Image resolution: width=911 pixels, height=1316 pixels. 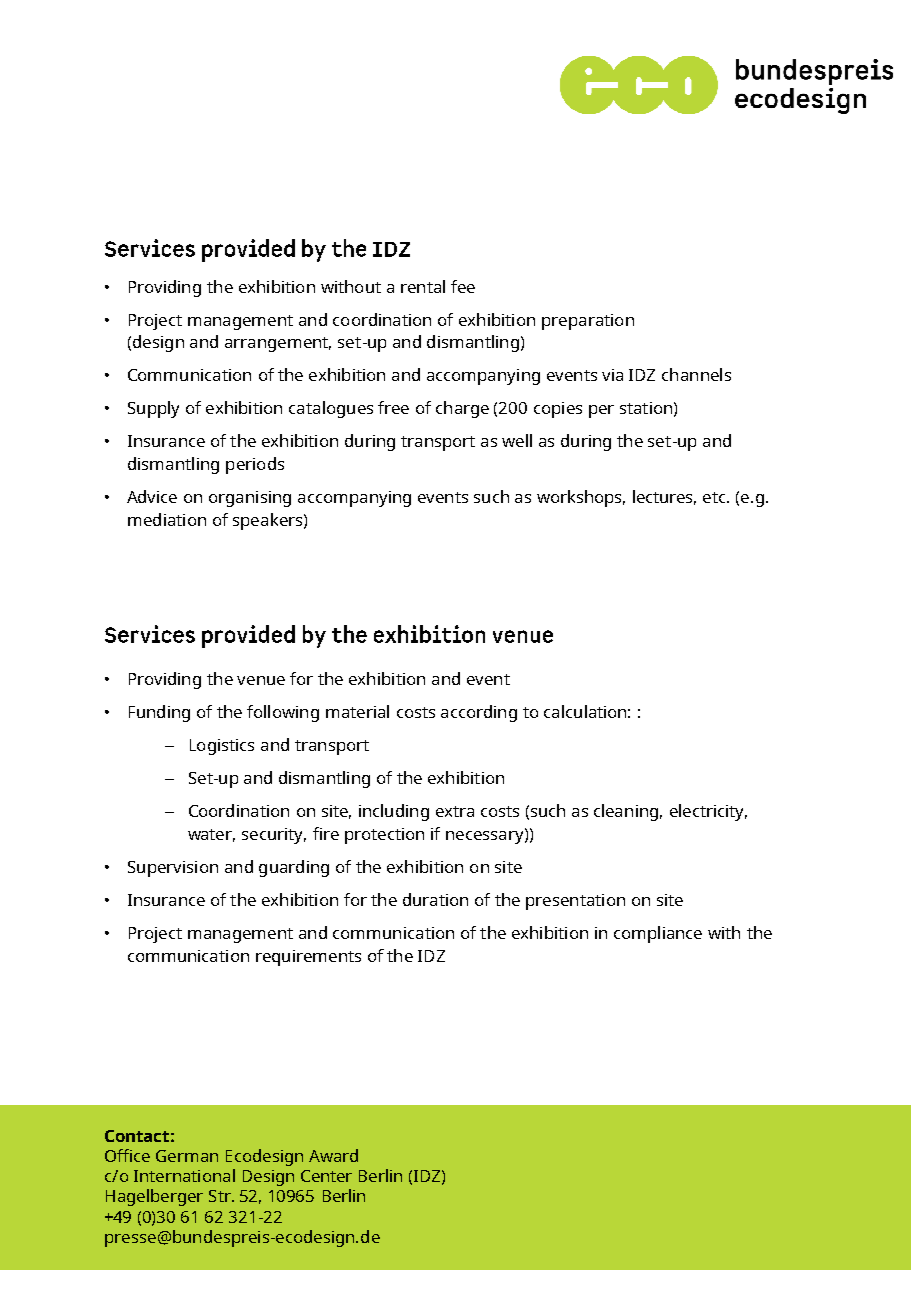 I want to click on Logistics, so click(x=222, y=747).
